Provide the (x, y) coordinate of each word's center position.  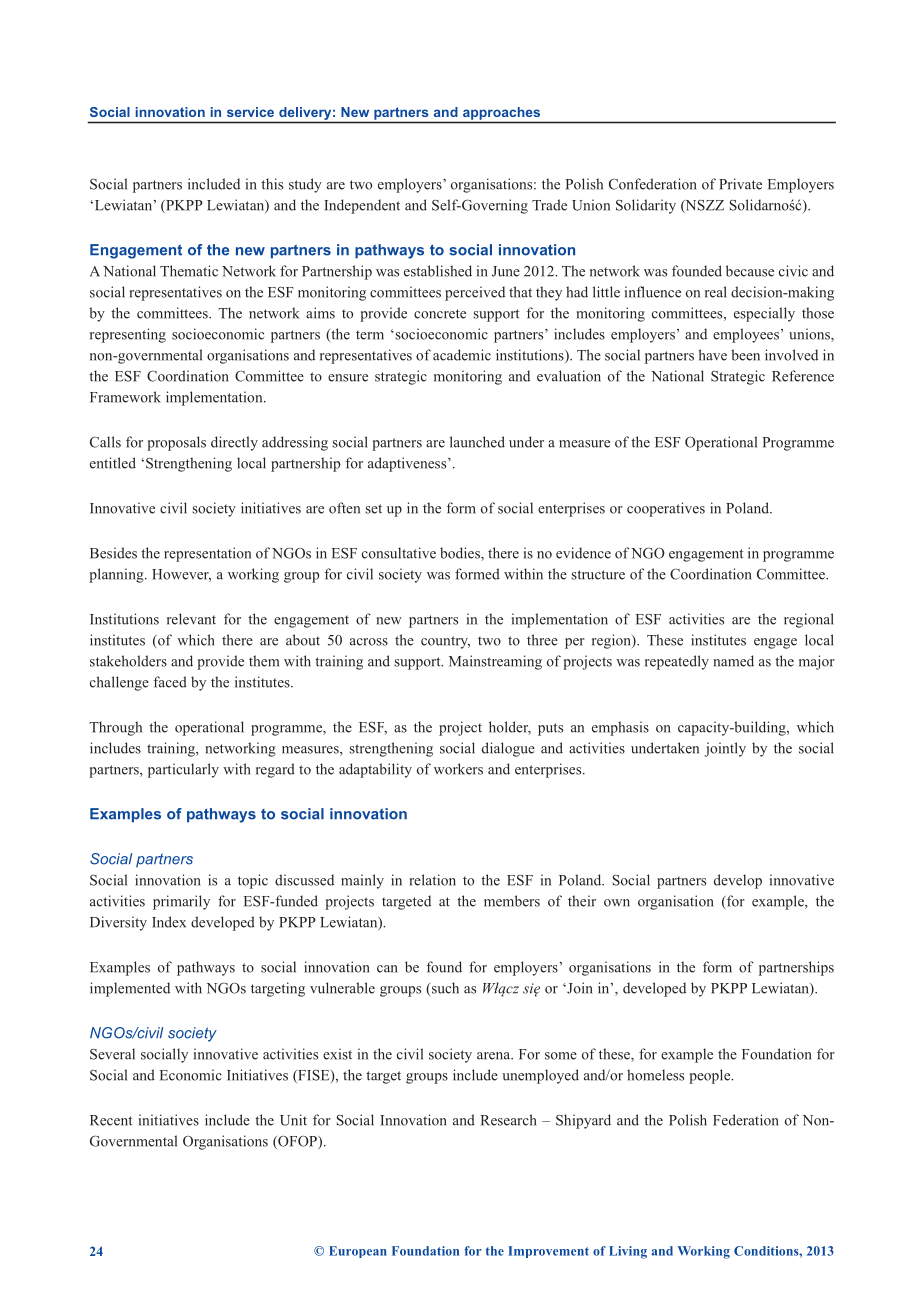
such (444, 989)
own (617, 903)
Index (169, 922)
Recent (111, 1120)
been (745, 355)
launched (477, 442)
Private (740, 184)
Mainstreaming (495, 662)
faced (170, 682)
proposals (176, 443)
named (734, 661)
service (250, 112)
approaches (501, 113)
